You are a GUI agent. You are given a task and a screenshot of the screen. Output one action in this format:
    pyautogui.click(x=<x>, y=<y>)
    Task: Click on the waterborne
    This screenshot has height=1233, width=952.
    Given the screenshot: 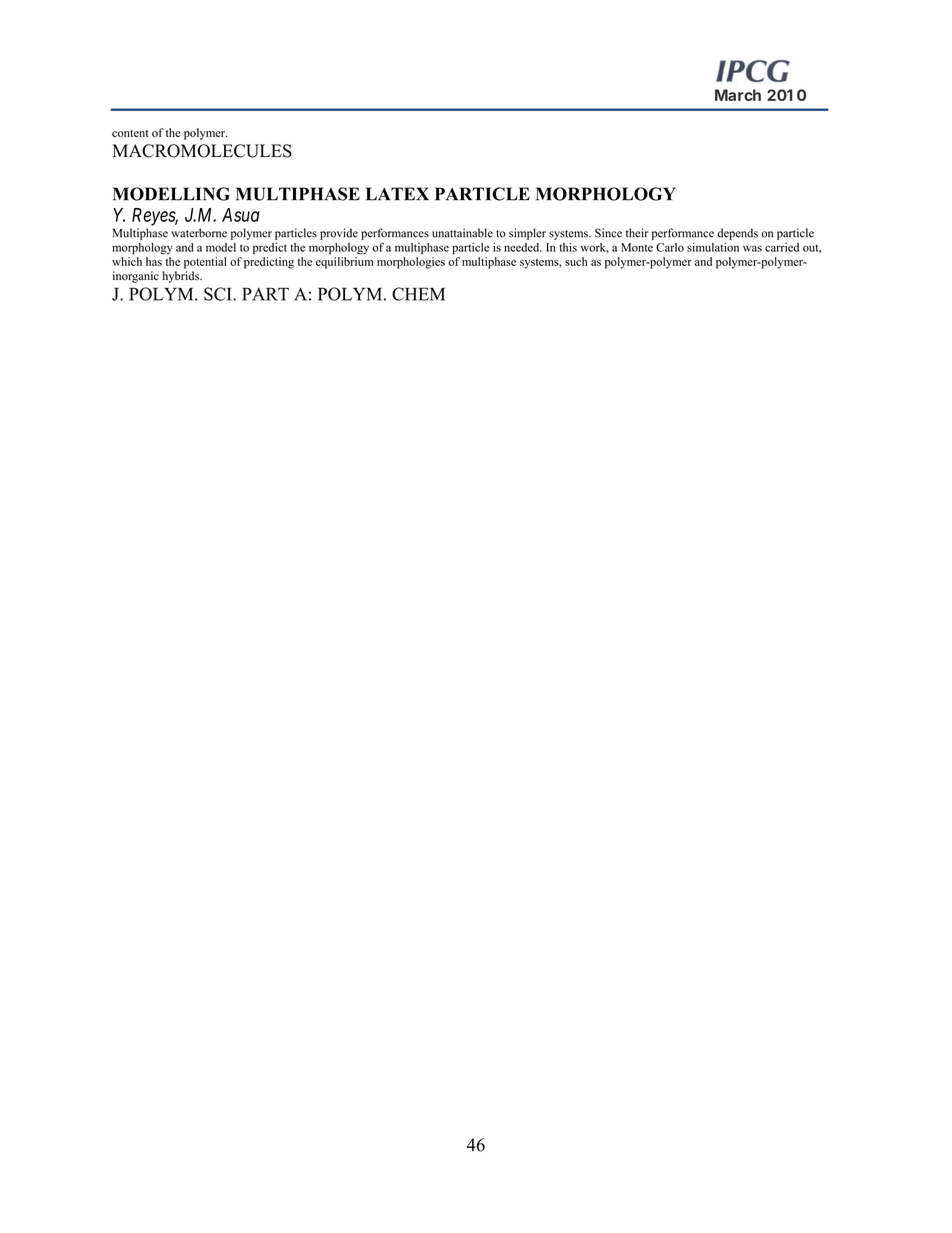 What is the action you would take?
    pyautogui.click(x=199, y=233)
